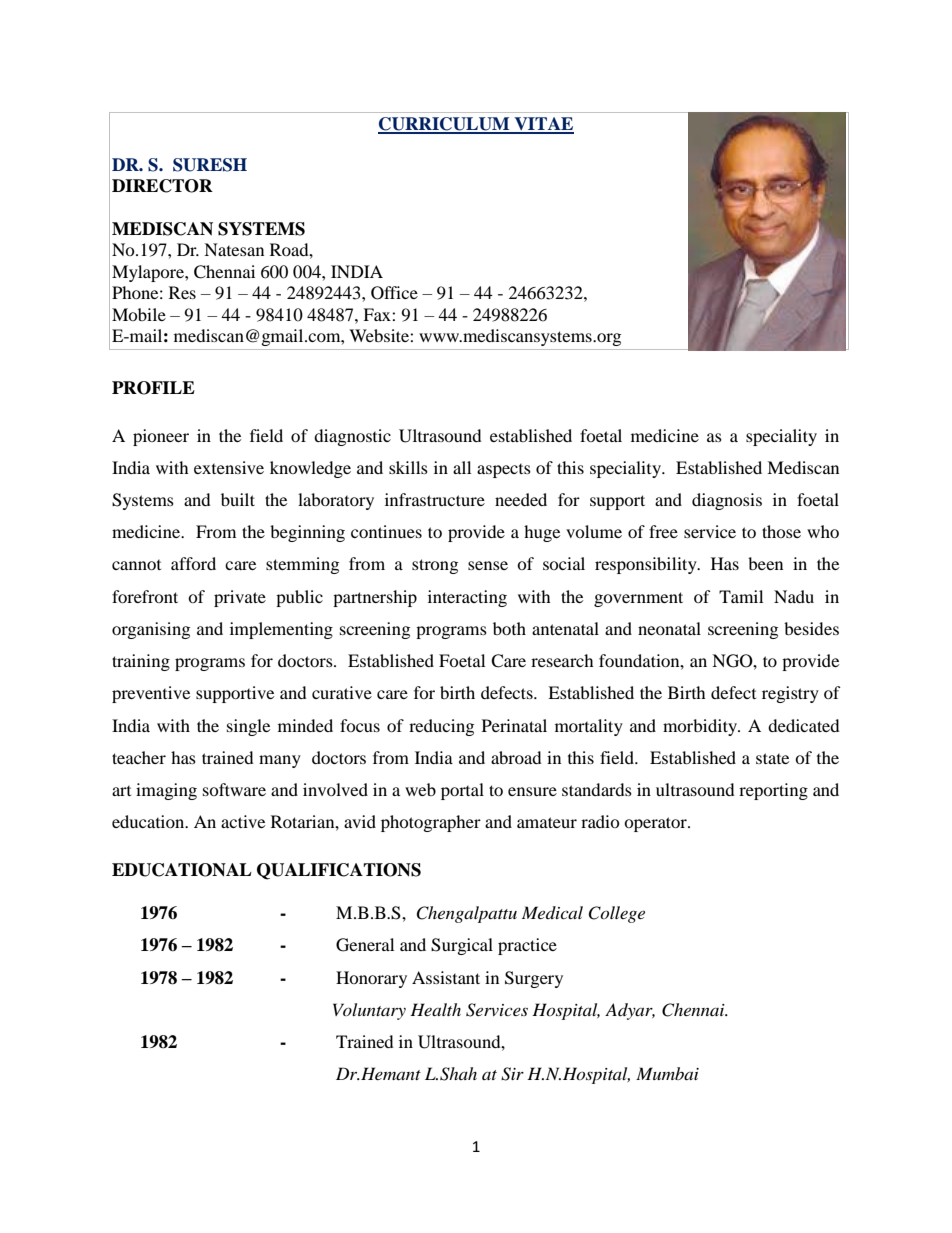 This image has height=1233, width=952. I want to click on private, so click(240, 598).
